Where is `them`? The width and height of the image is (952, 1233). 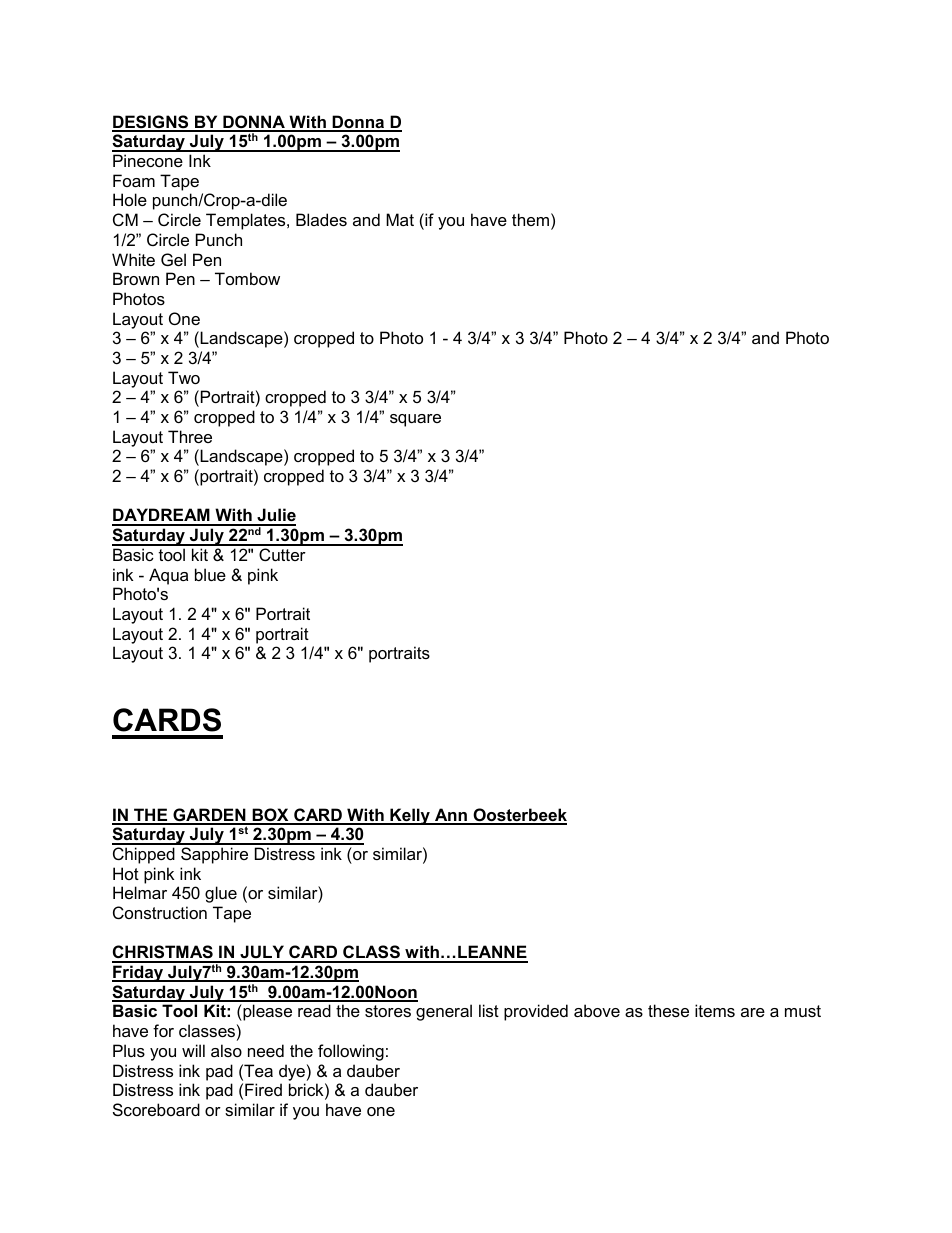
them is located at coordinates (530, 219).
